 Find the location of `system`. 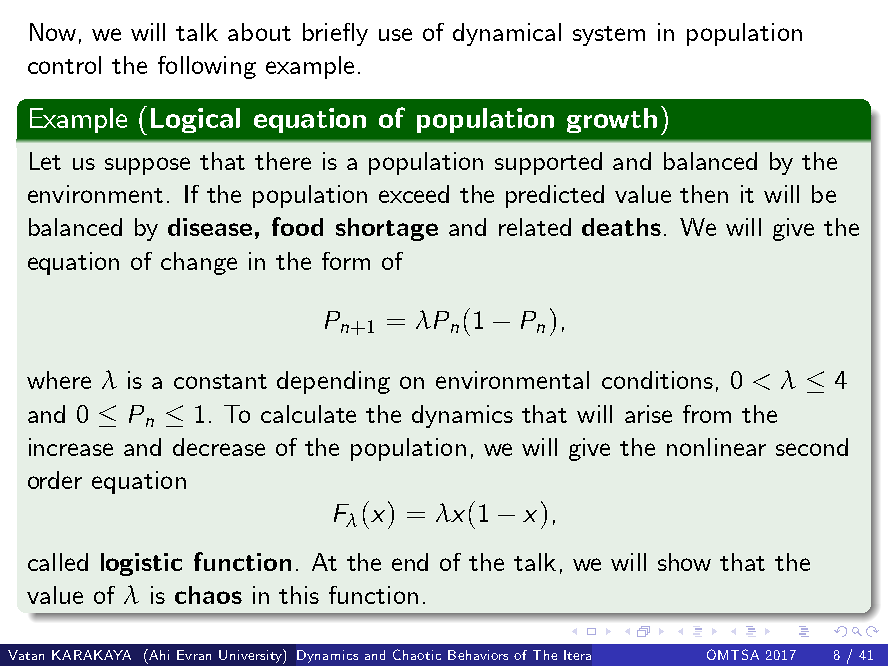

system is located at coordinates (609, 36).
